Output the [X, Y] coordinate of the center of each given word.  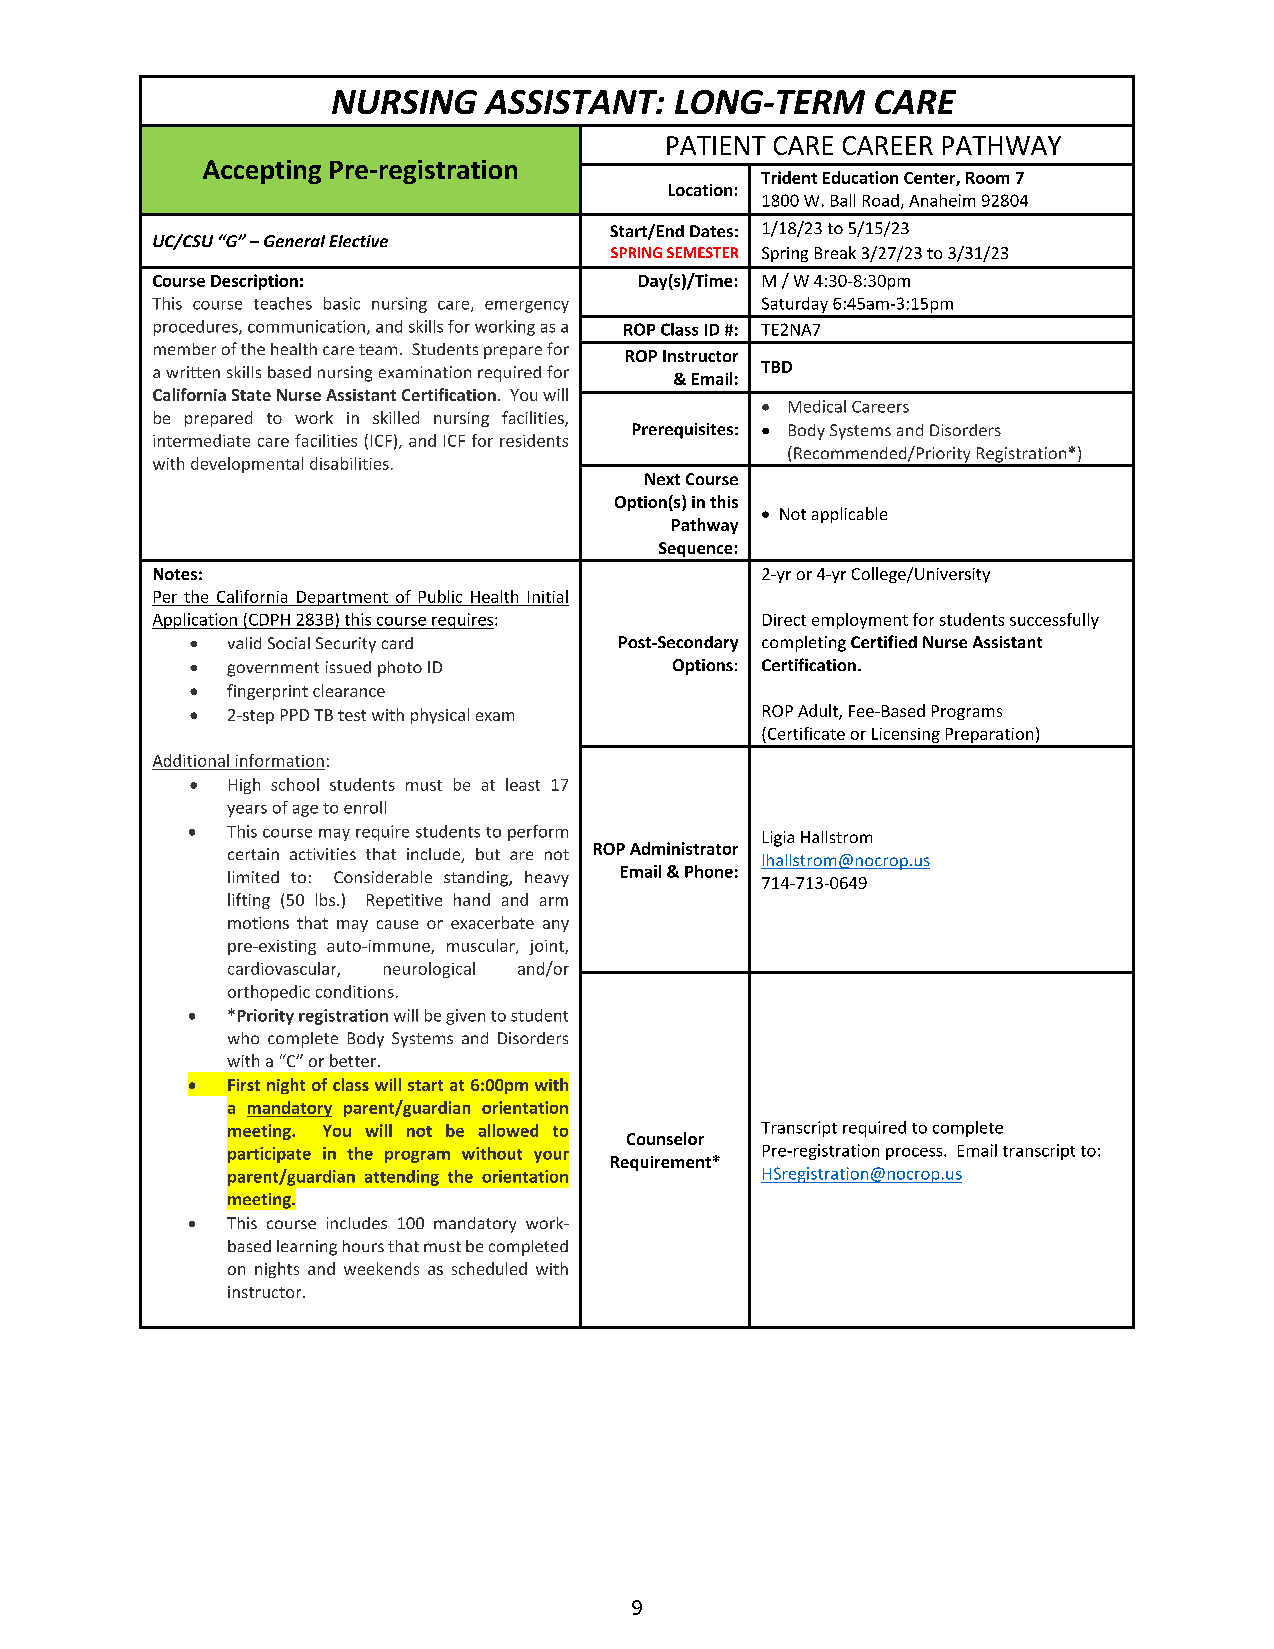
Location [700, 190]
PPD [295, 715]
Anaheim [942, 200]
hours [363, 1246]
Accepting [262, 172]
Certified [884, 641]
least [523, 784]
